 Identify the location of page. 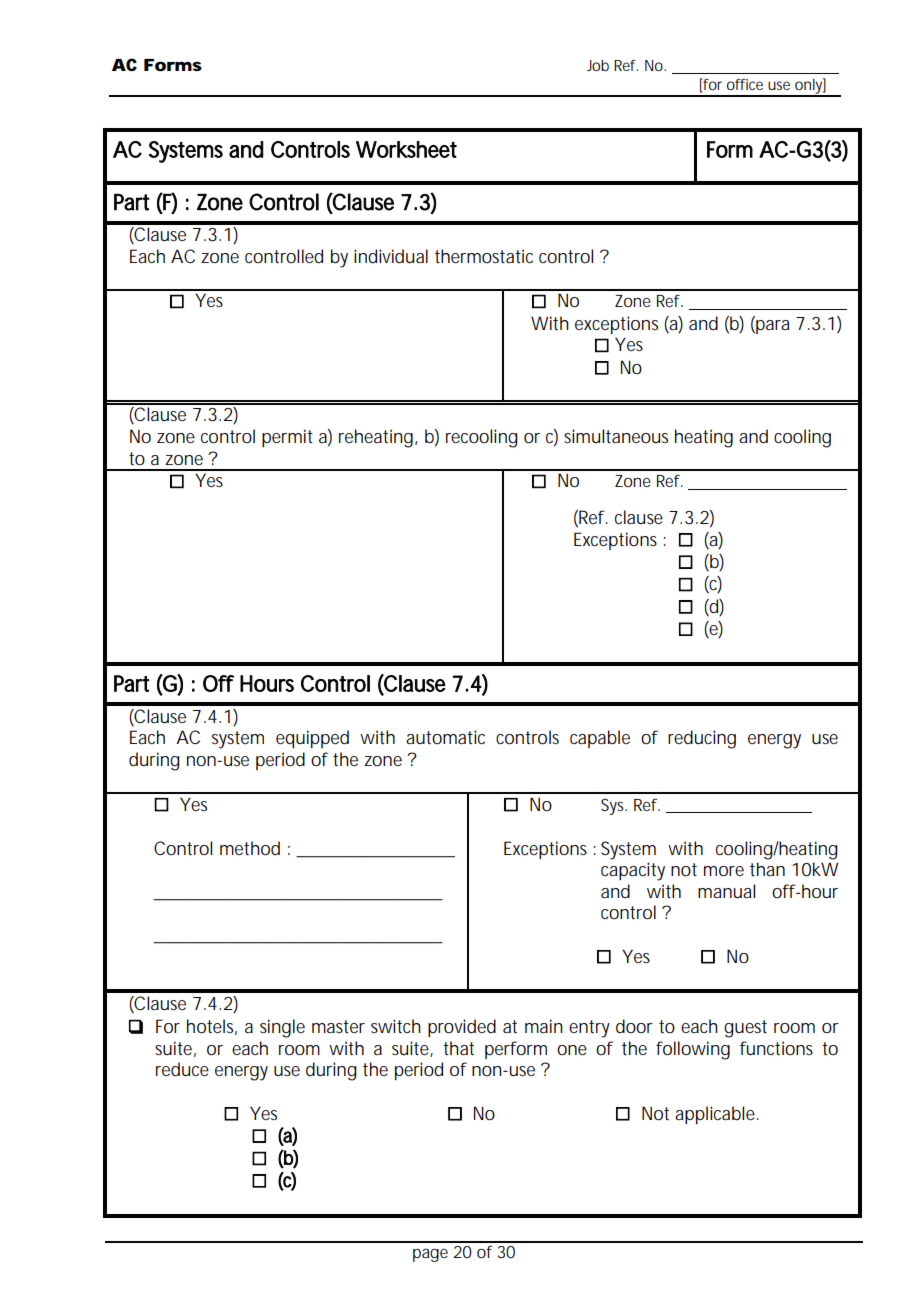
(430, 1255).
